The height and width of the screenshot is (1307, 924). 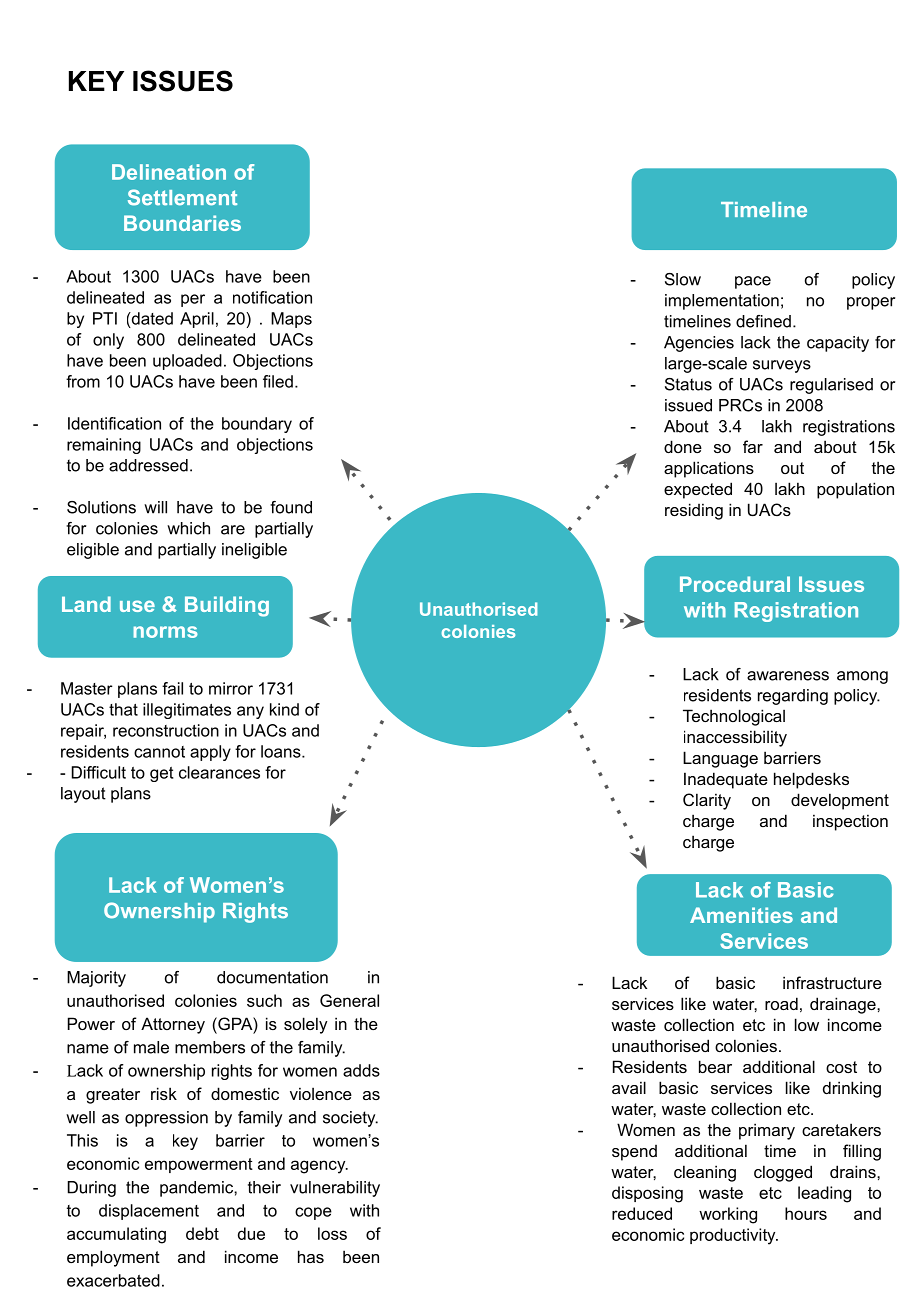 I want to click on Amenities, so click(x=741, y=915).
